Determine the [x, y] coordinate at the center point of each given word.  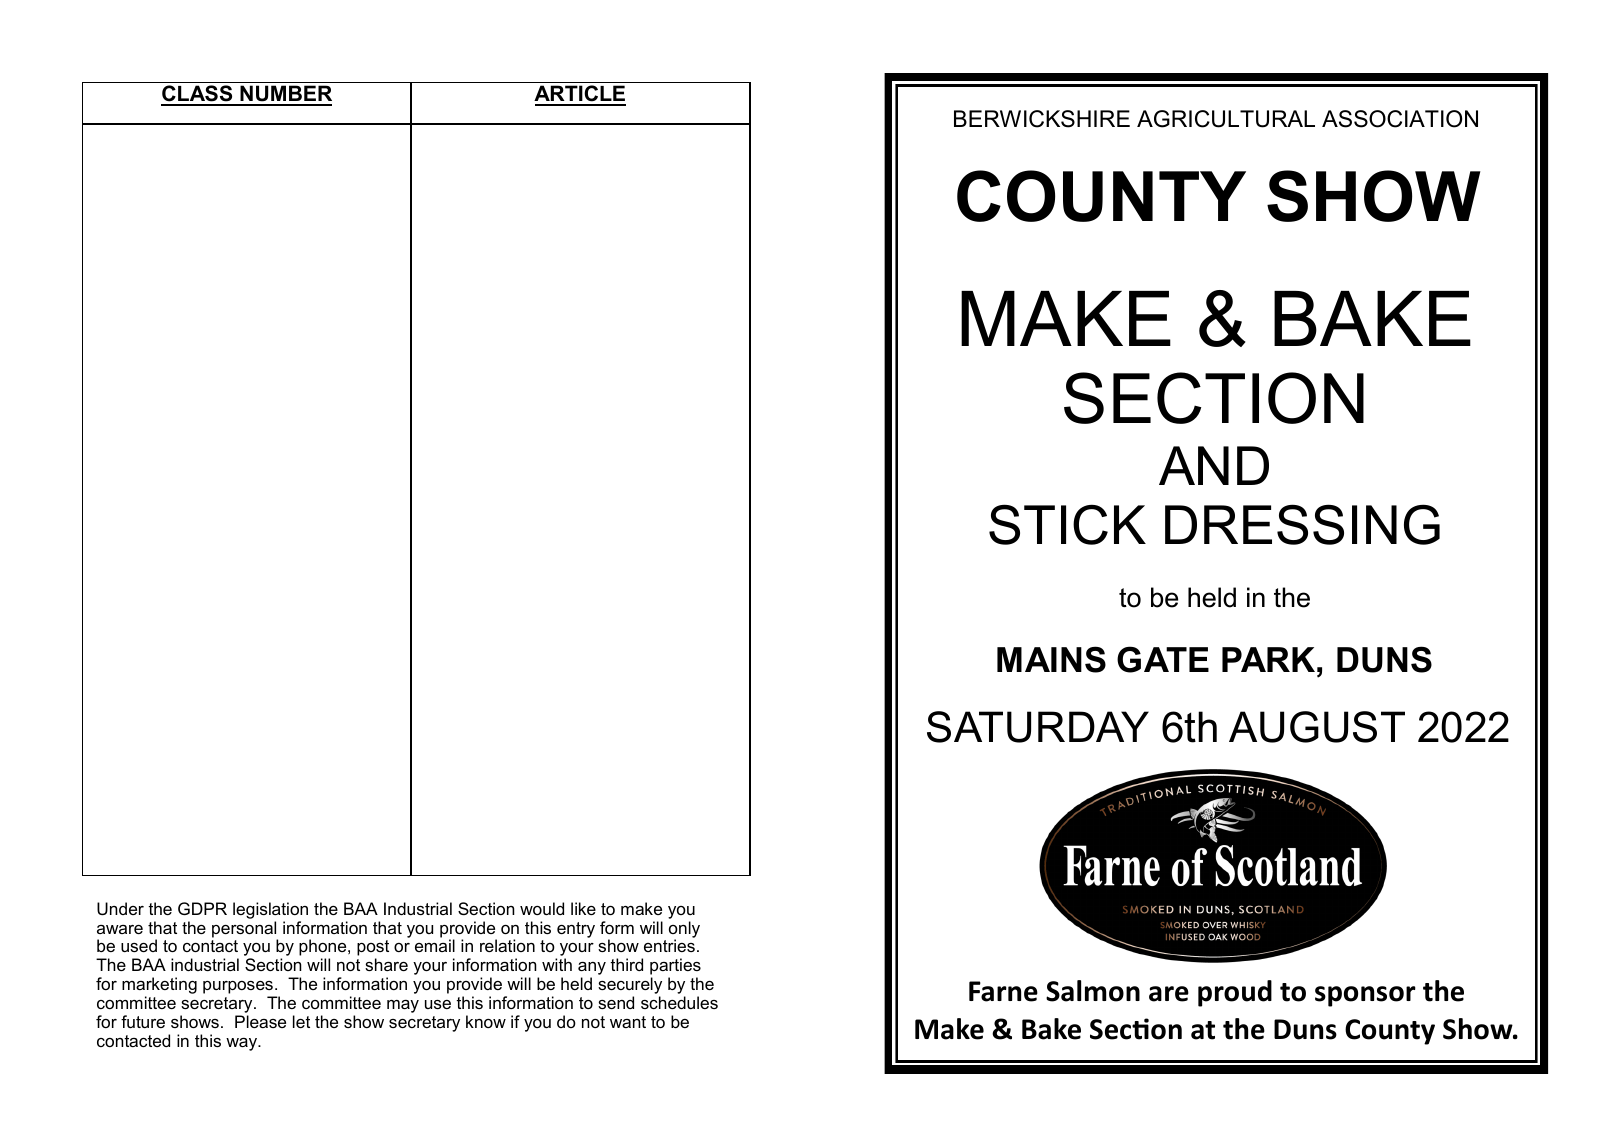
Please [260, 1021]
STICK [1067, 524]
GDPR [202, 908]
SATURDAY [1038, 727]
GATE [1163, 659]
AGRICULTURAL [1226, 119]
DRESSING [1302, 524]
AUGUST [1317, 727]
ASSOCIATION [1400, 119]
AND [1214, 465]
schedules [679, 1002]
